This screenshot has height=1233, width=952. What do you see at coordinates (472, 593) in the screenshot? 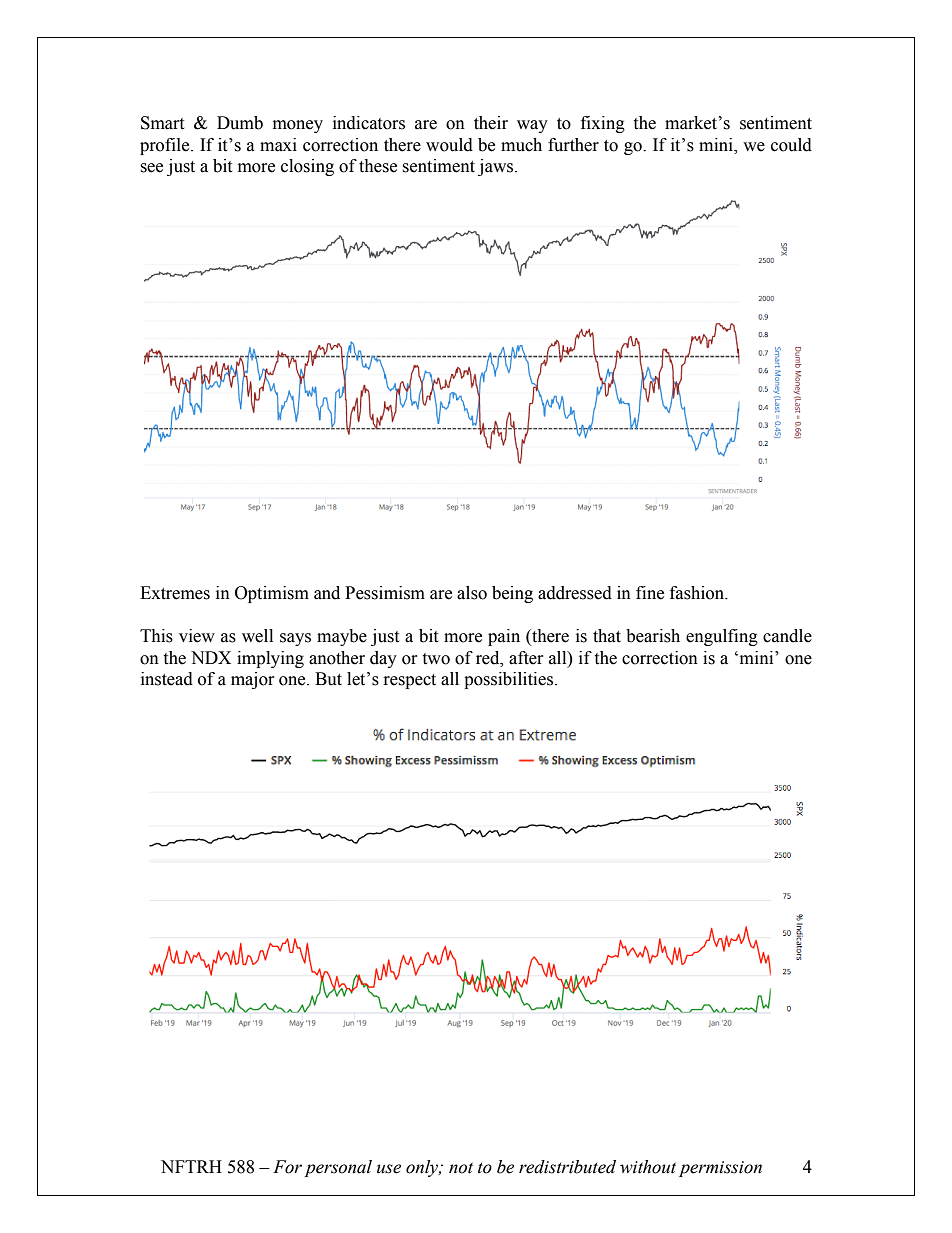
I see `also` at bounding box center [472, 593].
